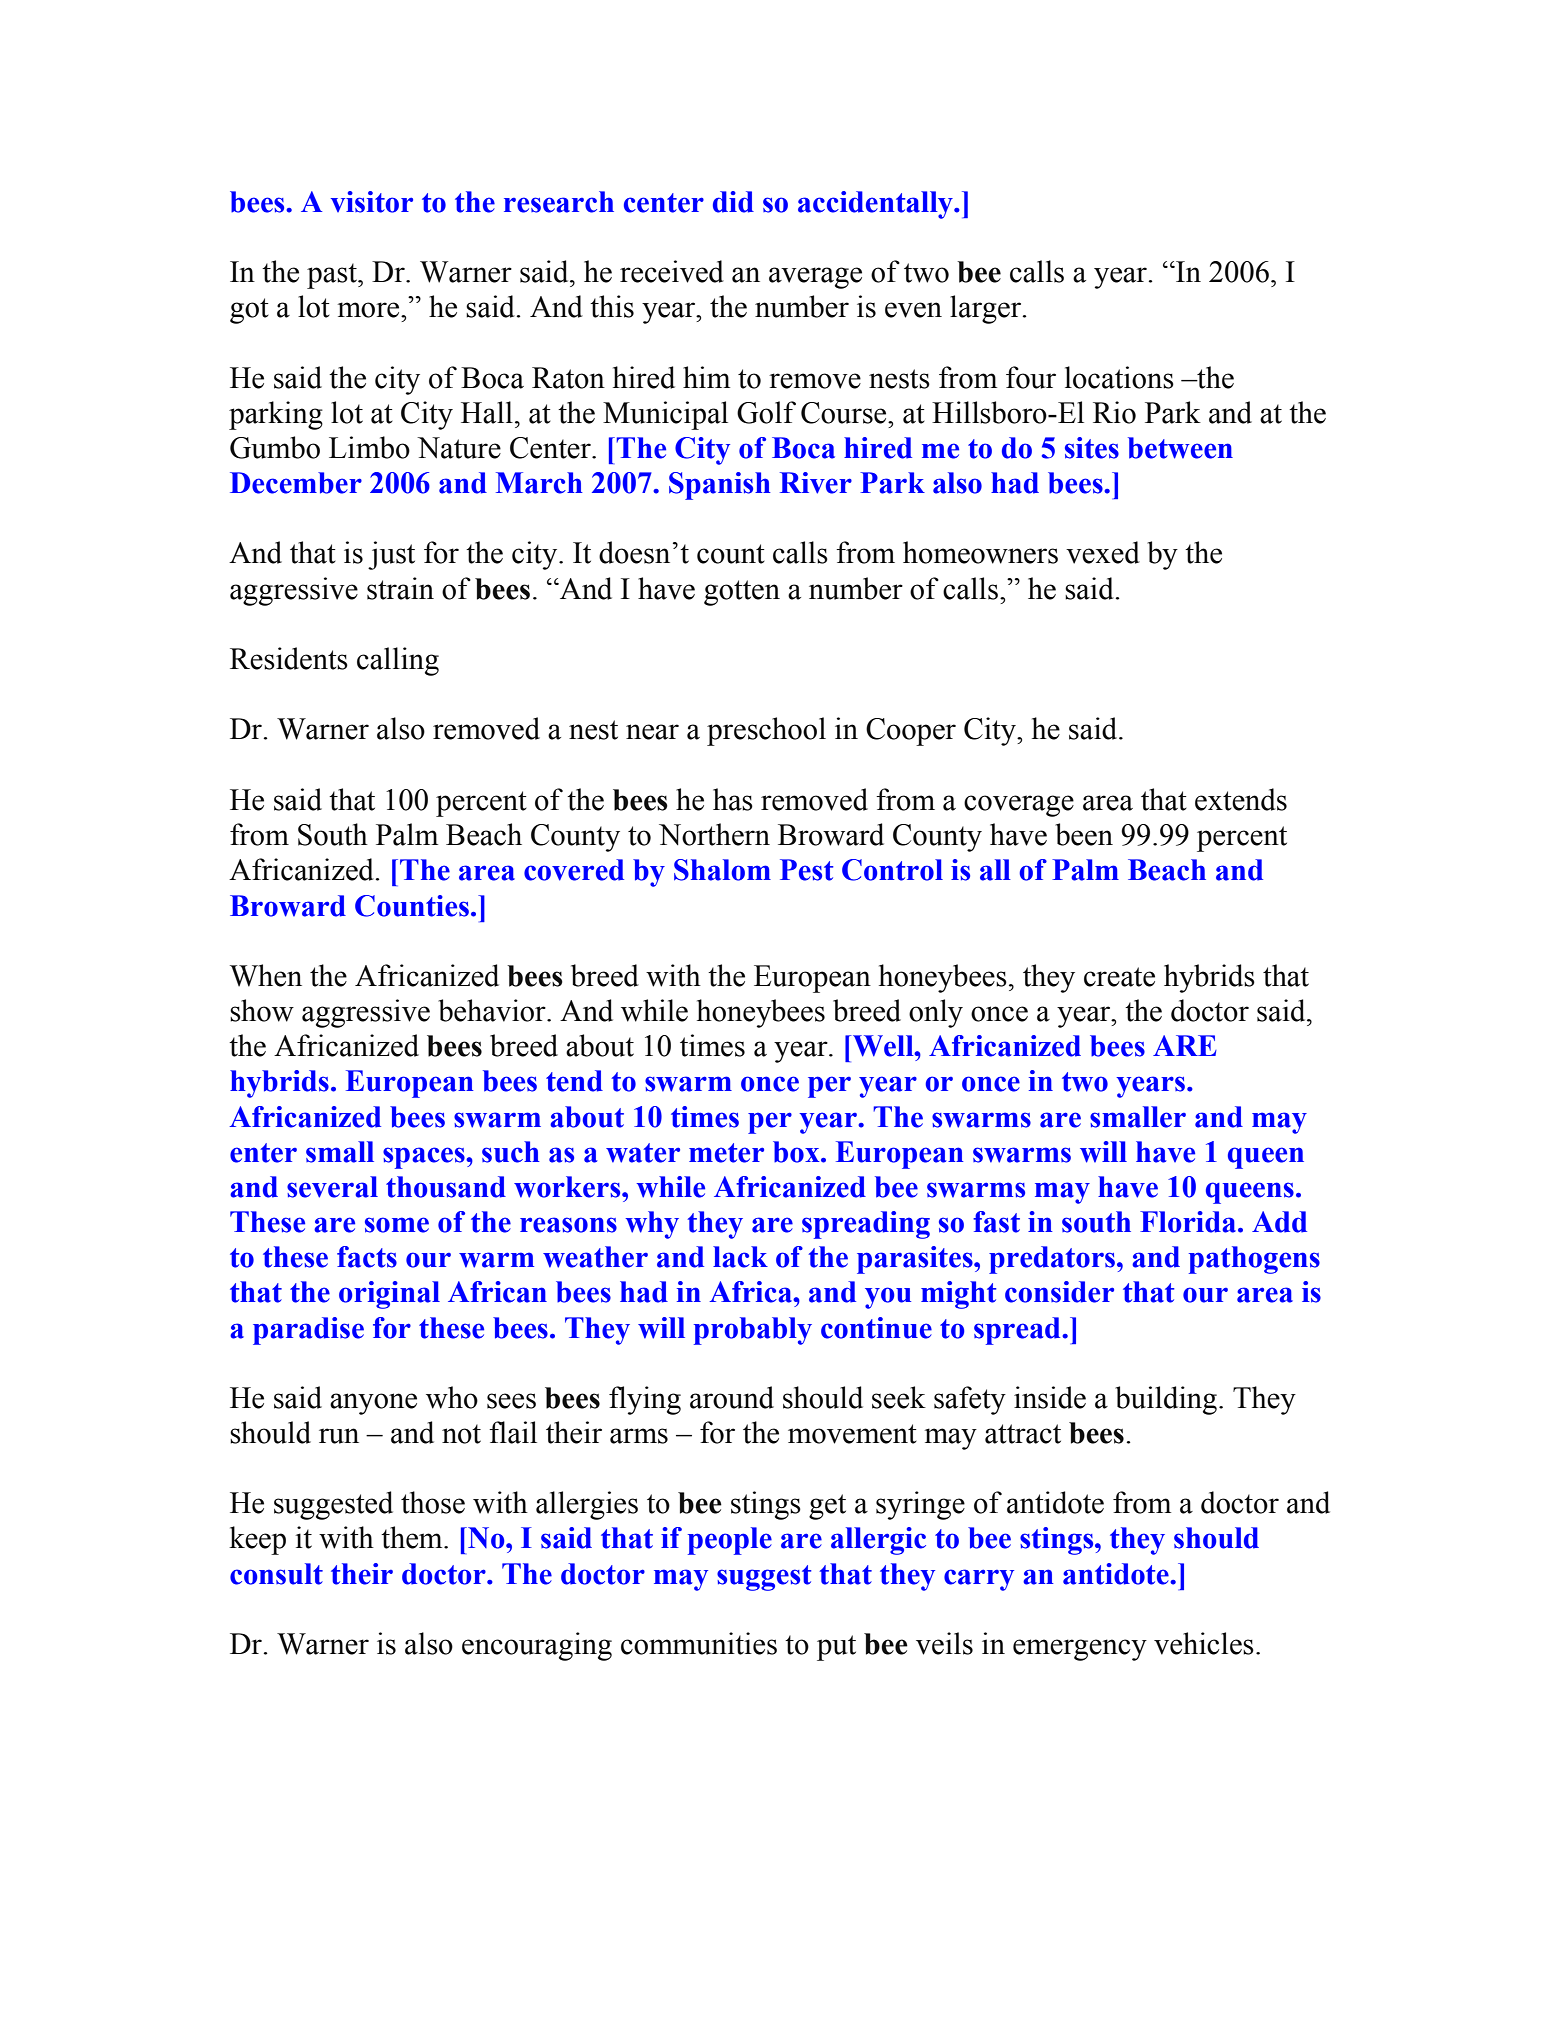  What do you see at coordinates (699, 1643) in the screenshot?
I see `communities` at bounding box center [699, 1643].
